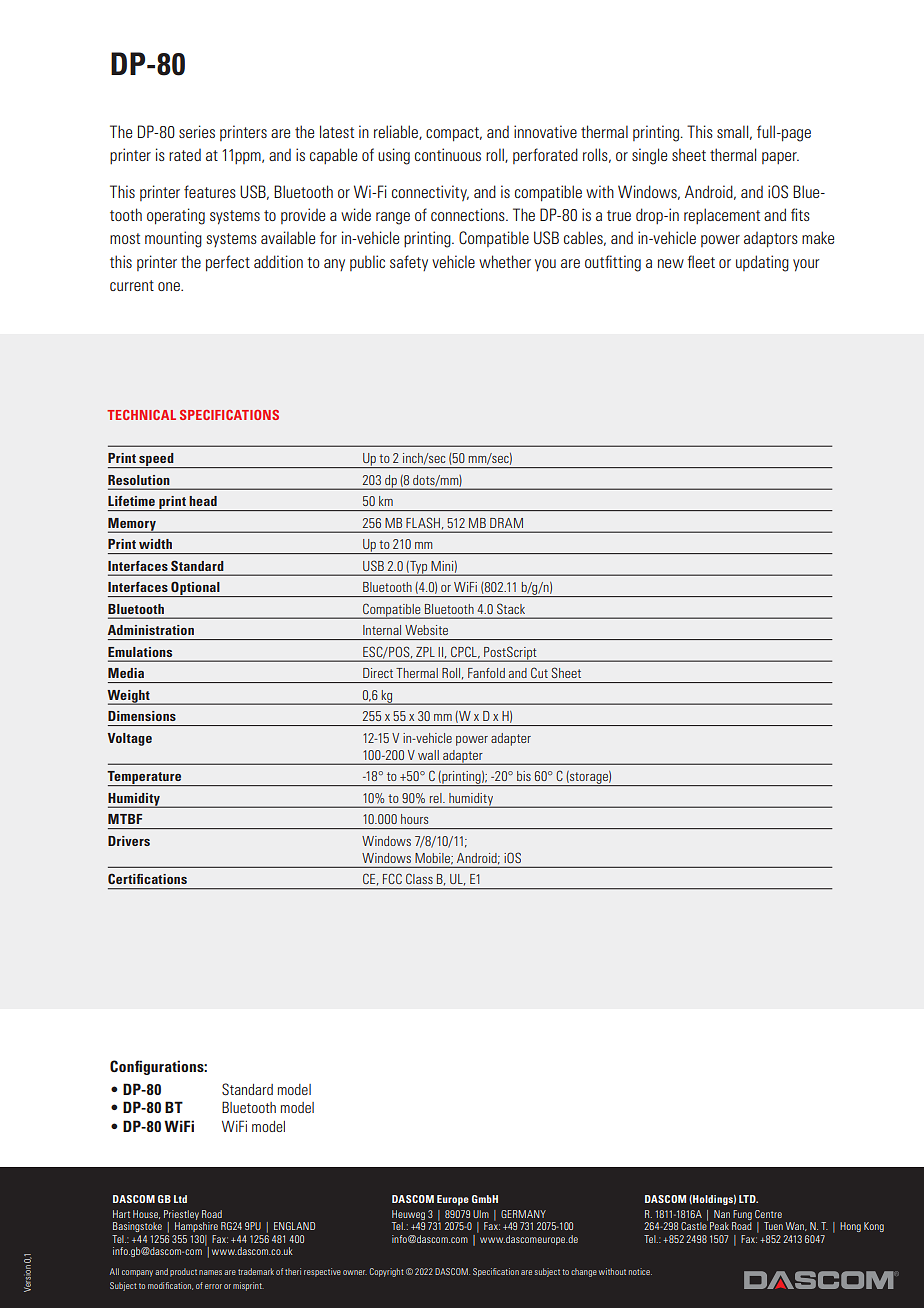  Describe the element at coordinates (796, 1226) in the document. I see `Wan` at that location.
